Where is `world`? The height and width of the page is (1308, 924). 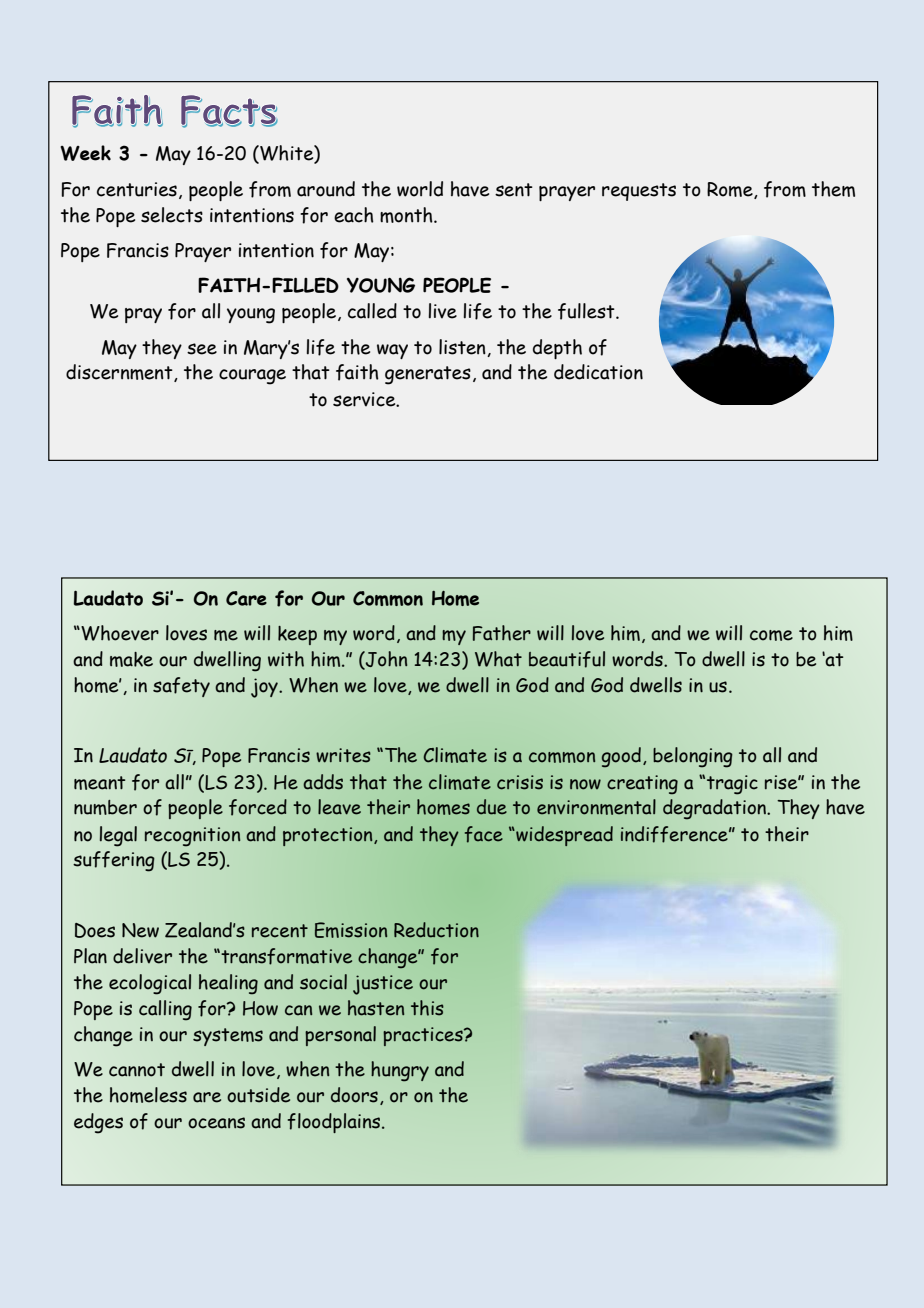
world is located at coordinates (420, 189).
